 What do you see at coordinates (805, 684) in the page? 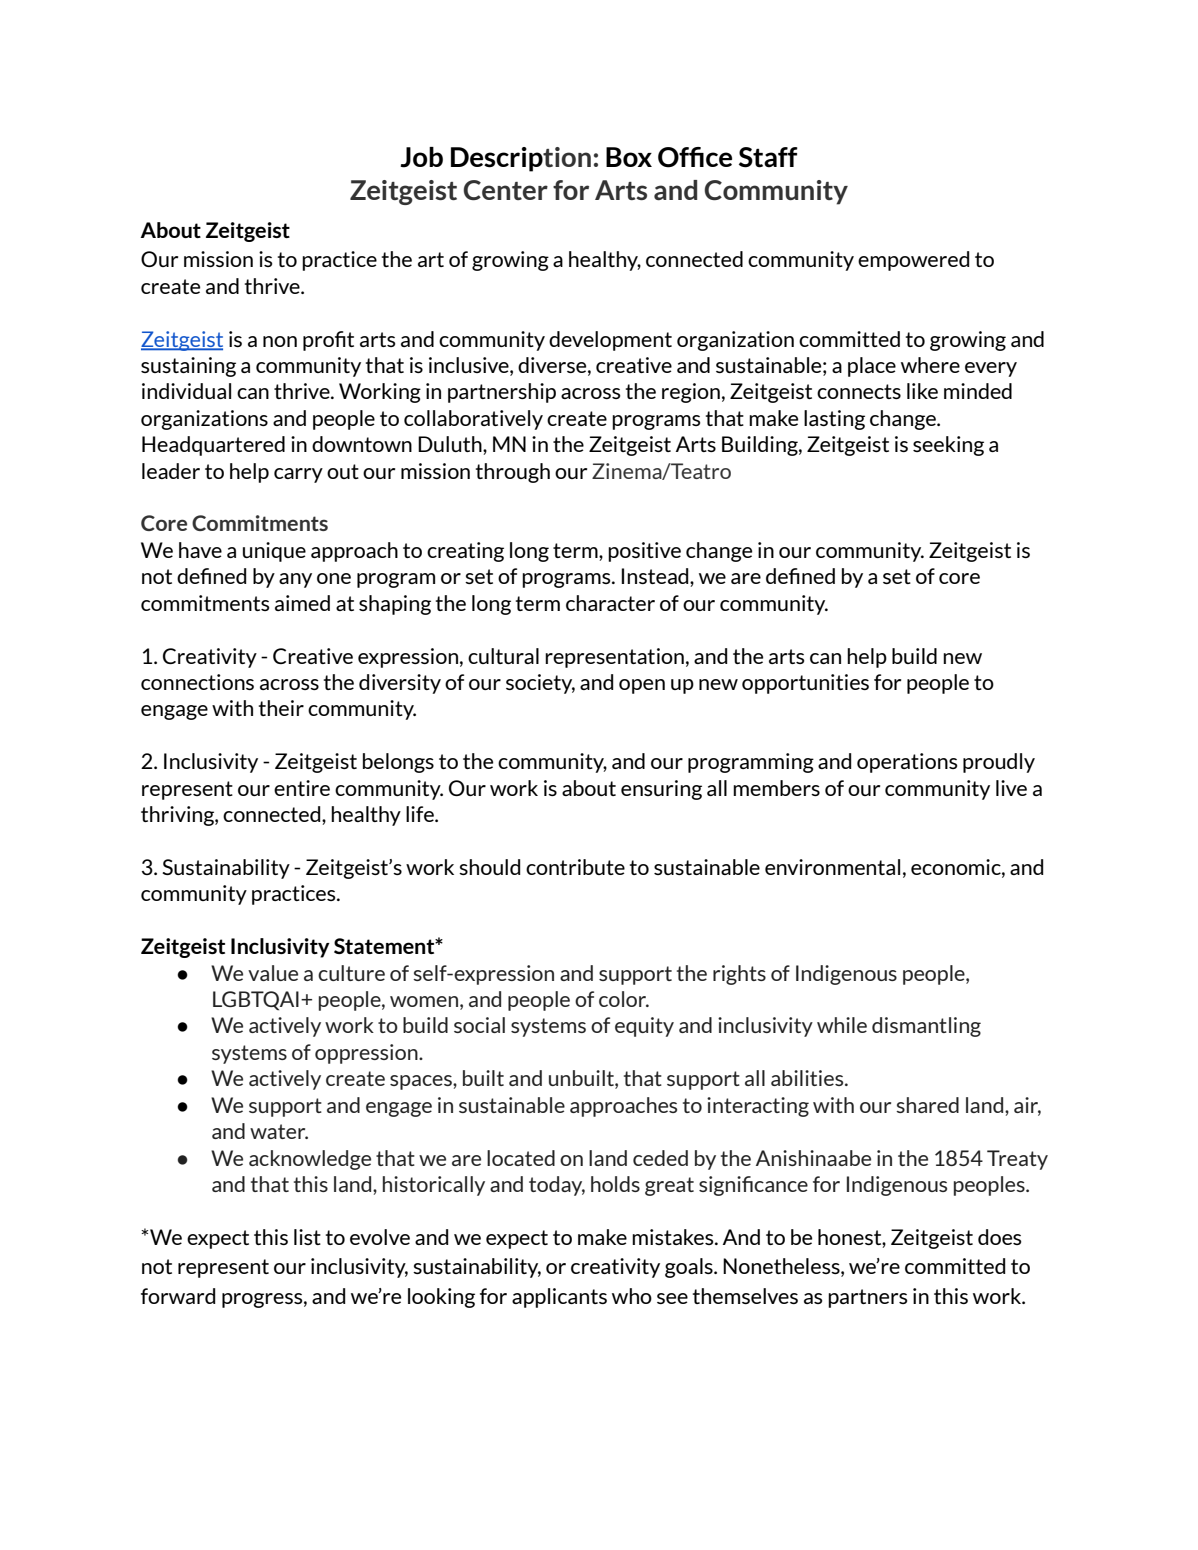
I see `opportunities` at bounding box center [805, 684].
